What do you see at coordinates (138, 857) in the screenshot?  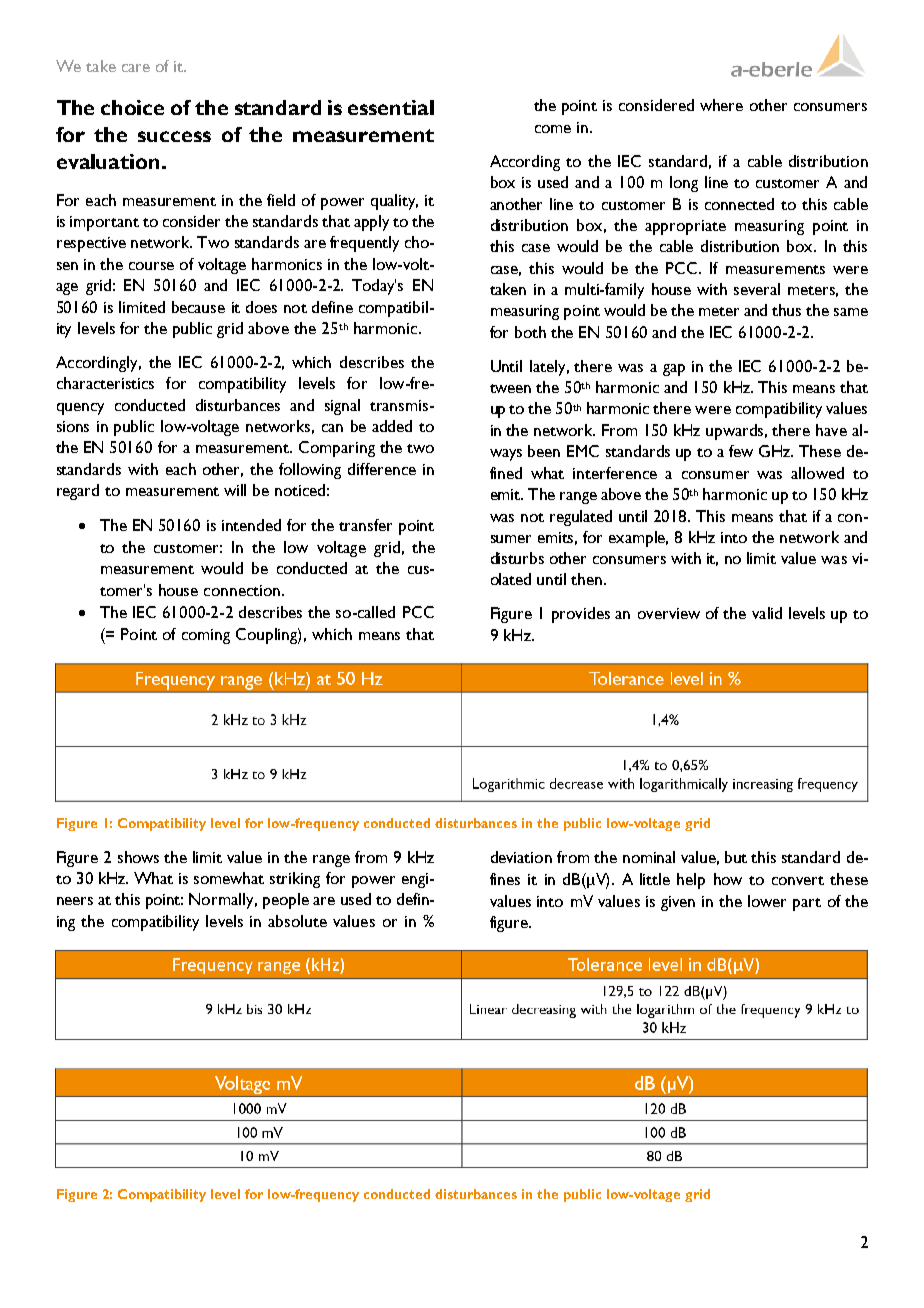 I see `shows` at bounding box center [138, 857].
